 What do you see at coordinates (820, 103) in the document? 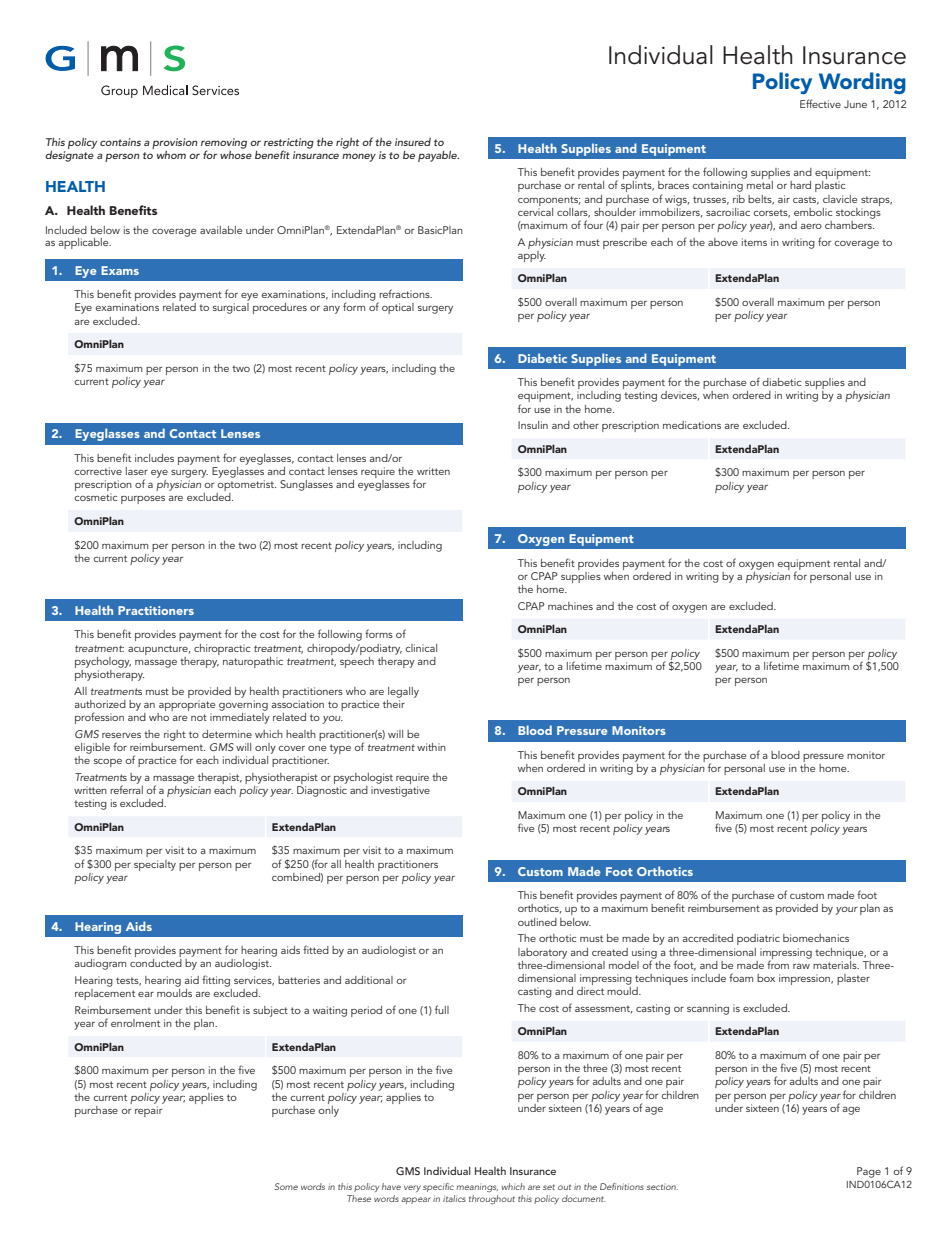
I see `Effective` at bounding box center [820, 103].
